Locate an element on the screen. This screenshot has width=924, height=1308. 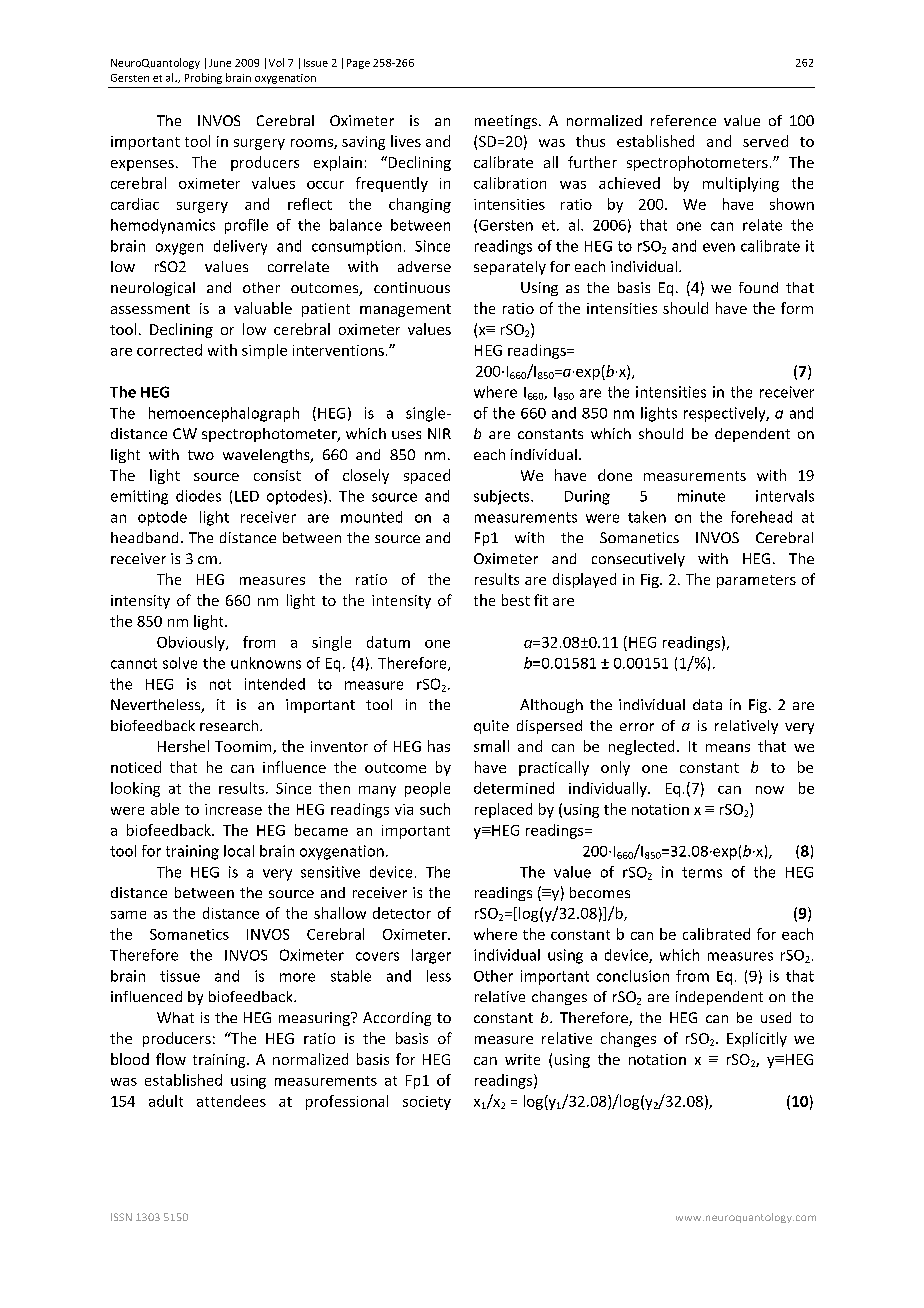
found is located at coordinates (758, 287).
